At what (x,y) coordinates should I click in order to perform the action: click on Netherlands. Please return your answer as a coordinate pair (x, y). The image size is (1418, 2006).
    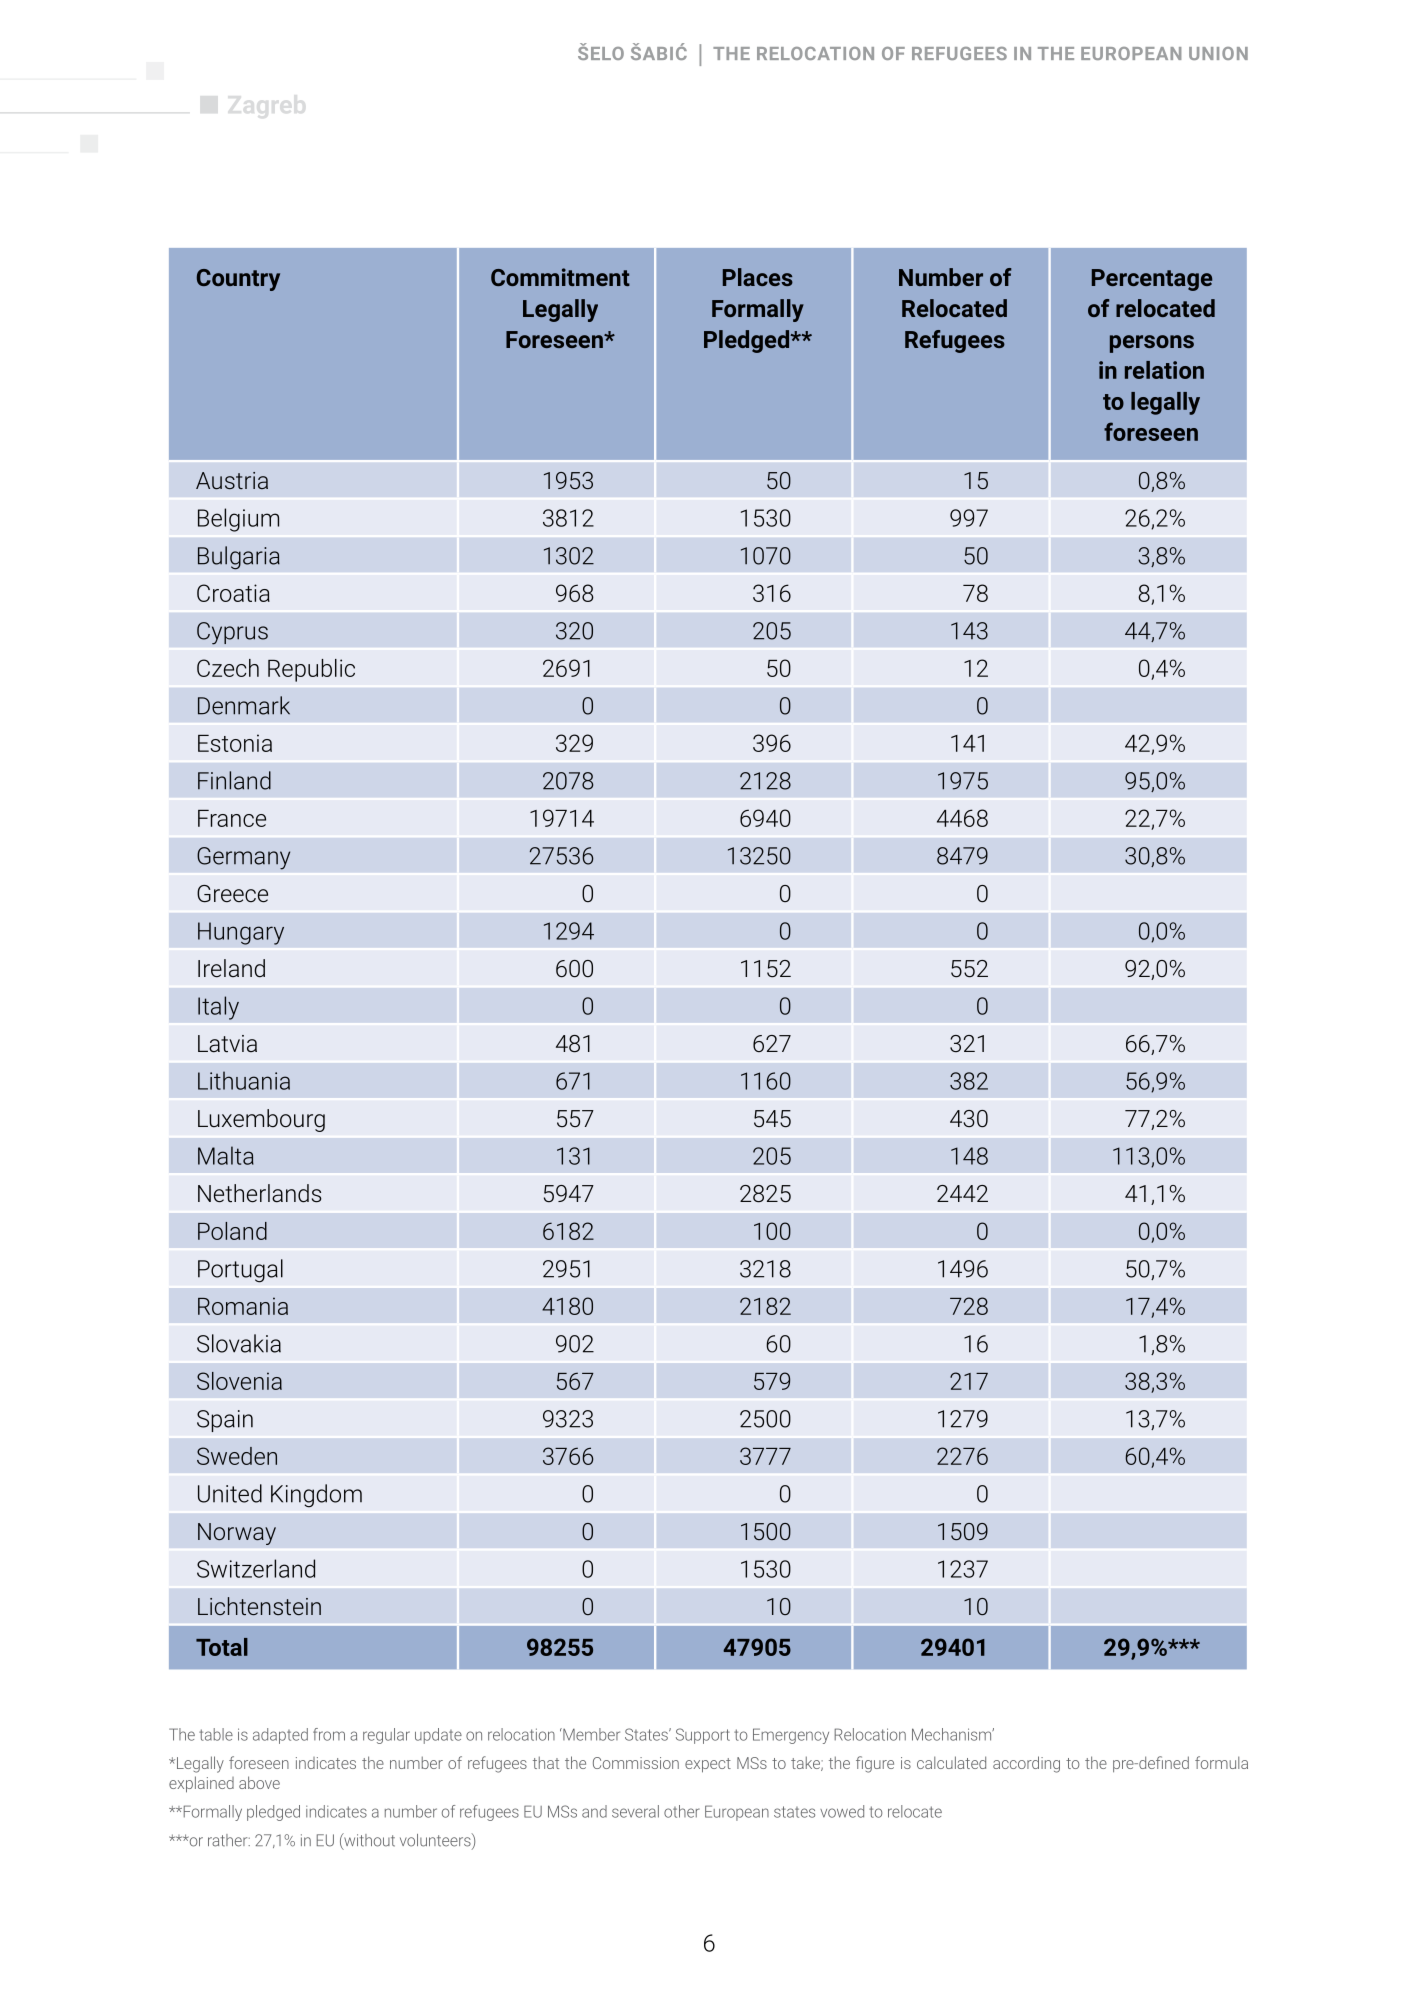
    Looking at the image, I should click on (260, 1193).
